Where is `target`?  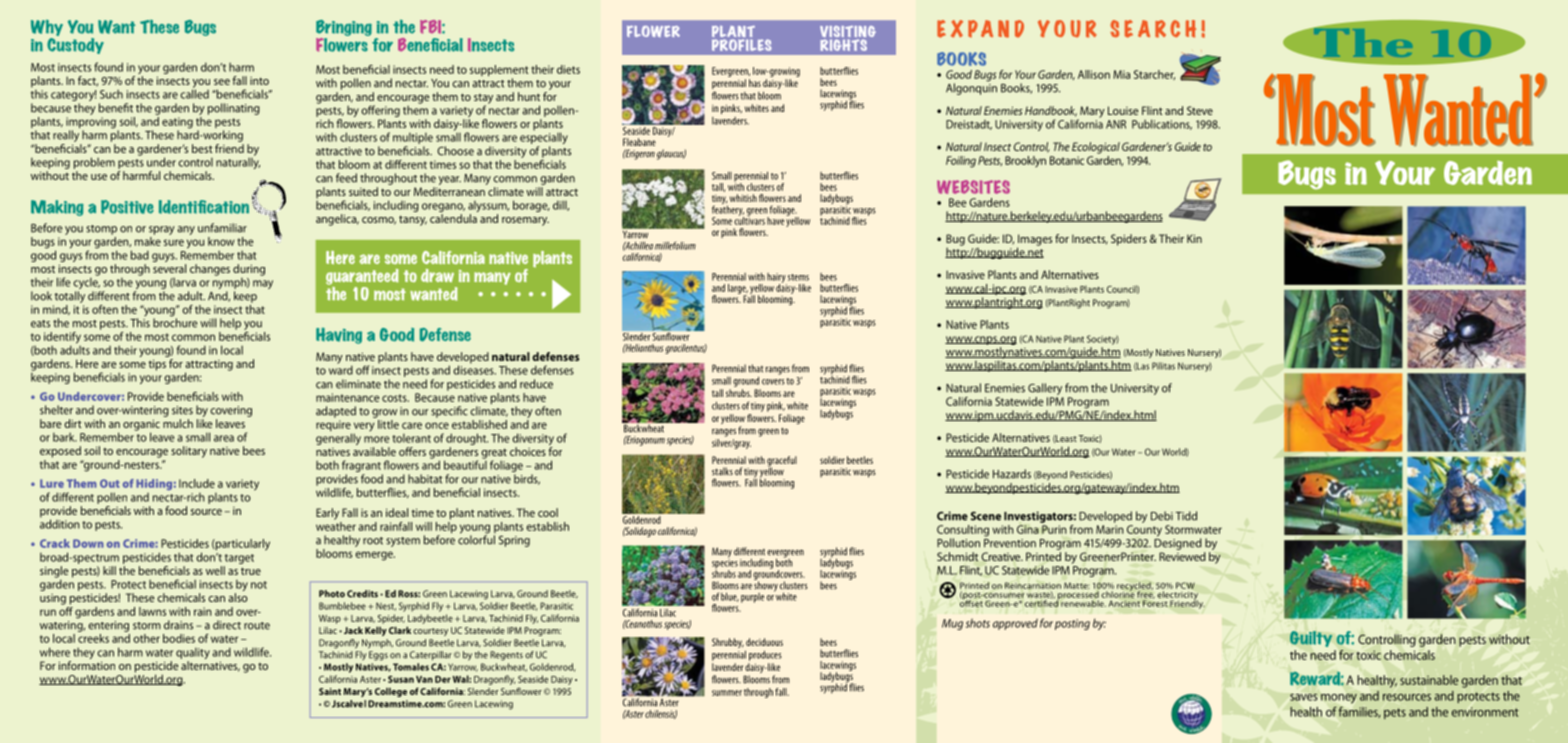
target is located at coordinates (239, 559).
